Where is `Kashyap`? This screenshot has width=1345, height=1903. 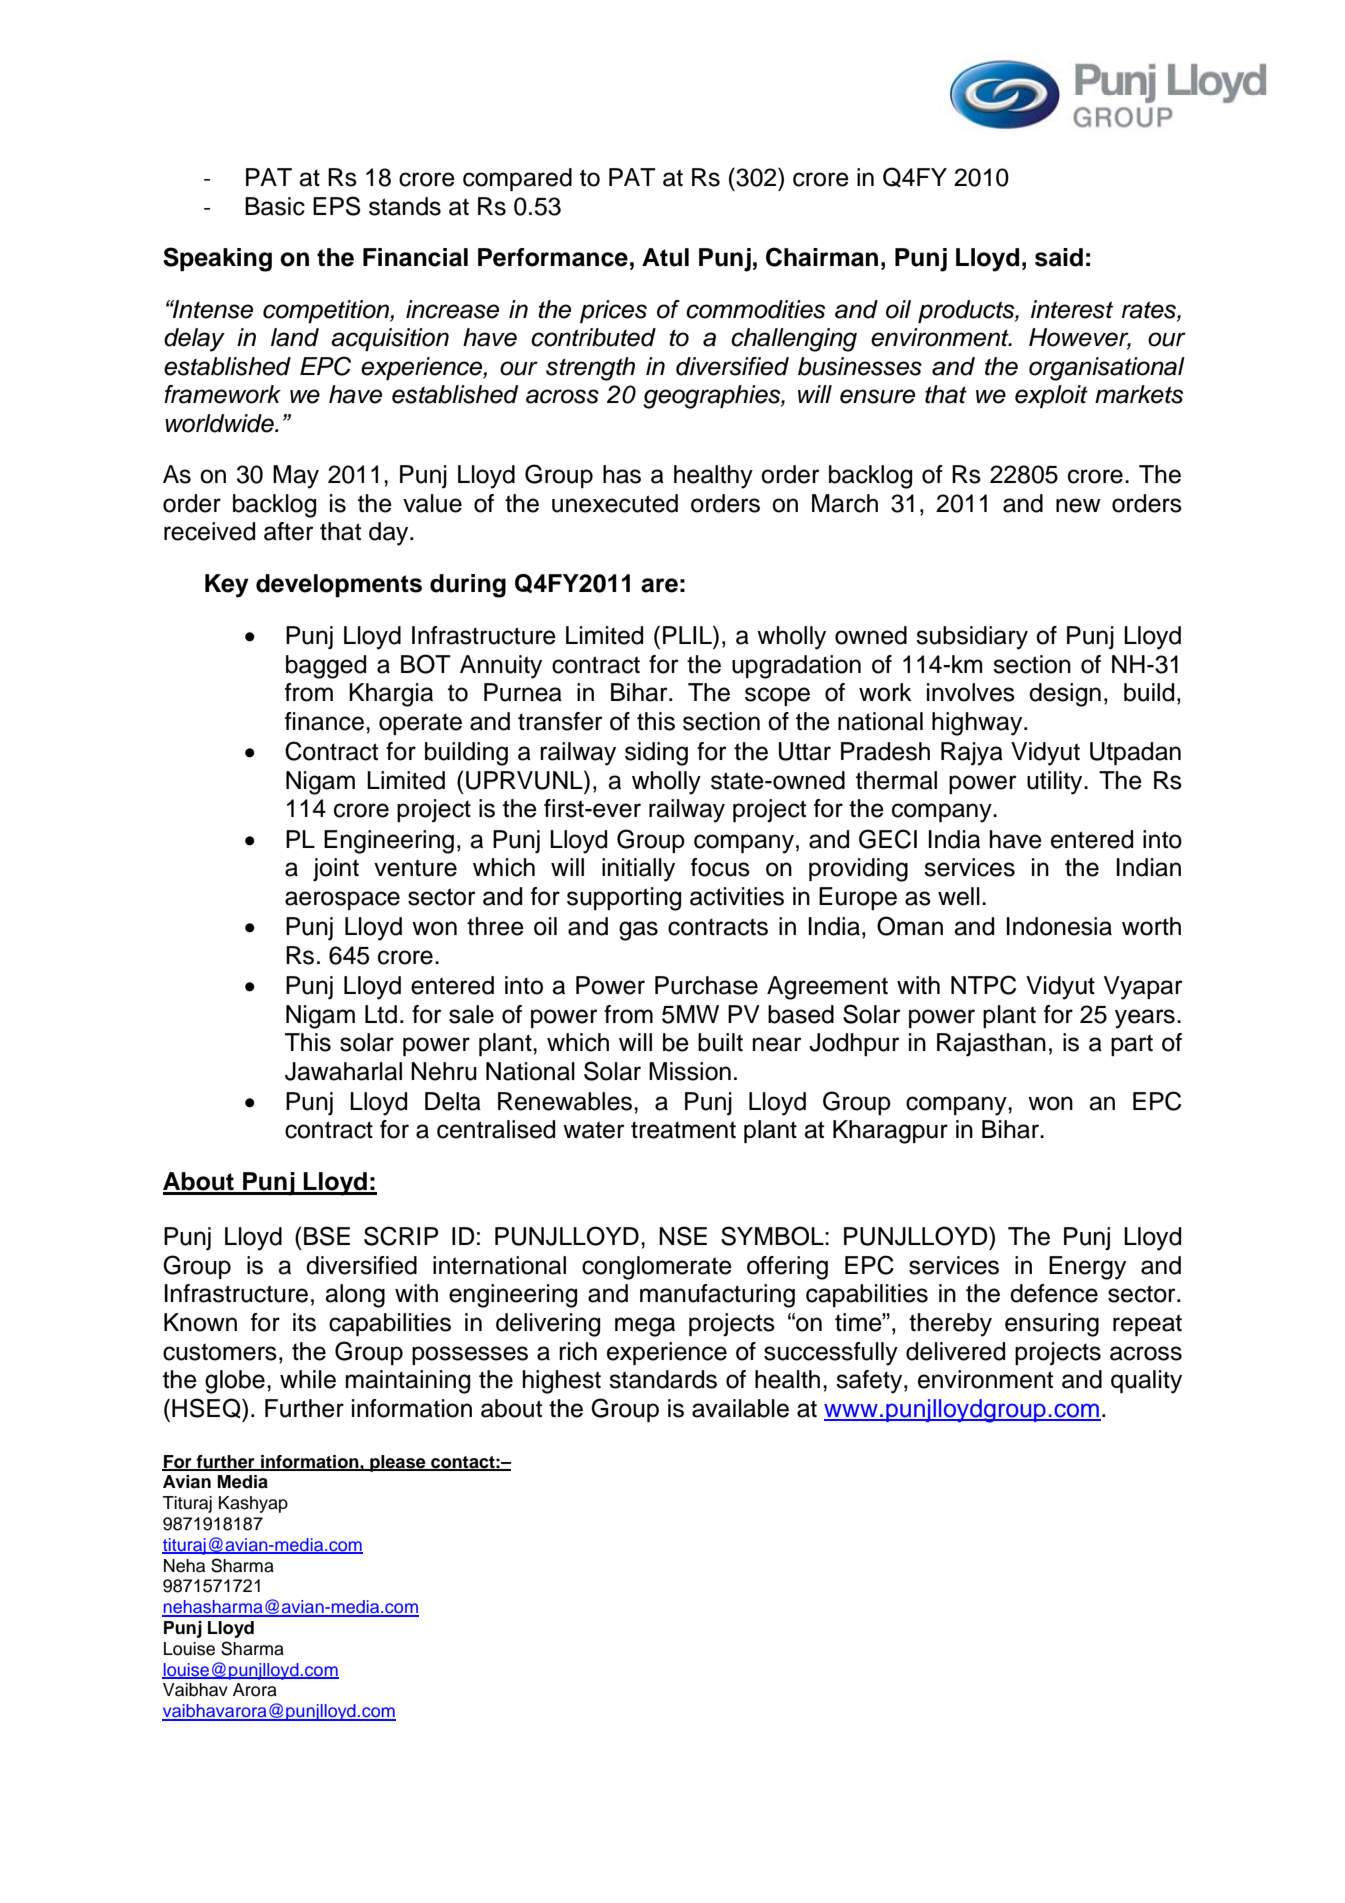 Kashyap is located at coordinates (253, 1504).
